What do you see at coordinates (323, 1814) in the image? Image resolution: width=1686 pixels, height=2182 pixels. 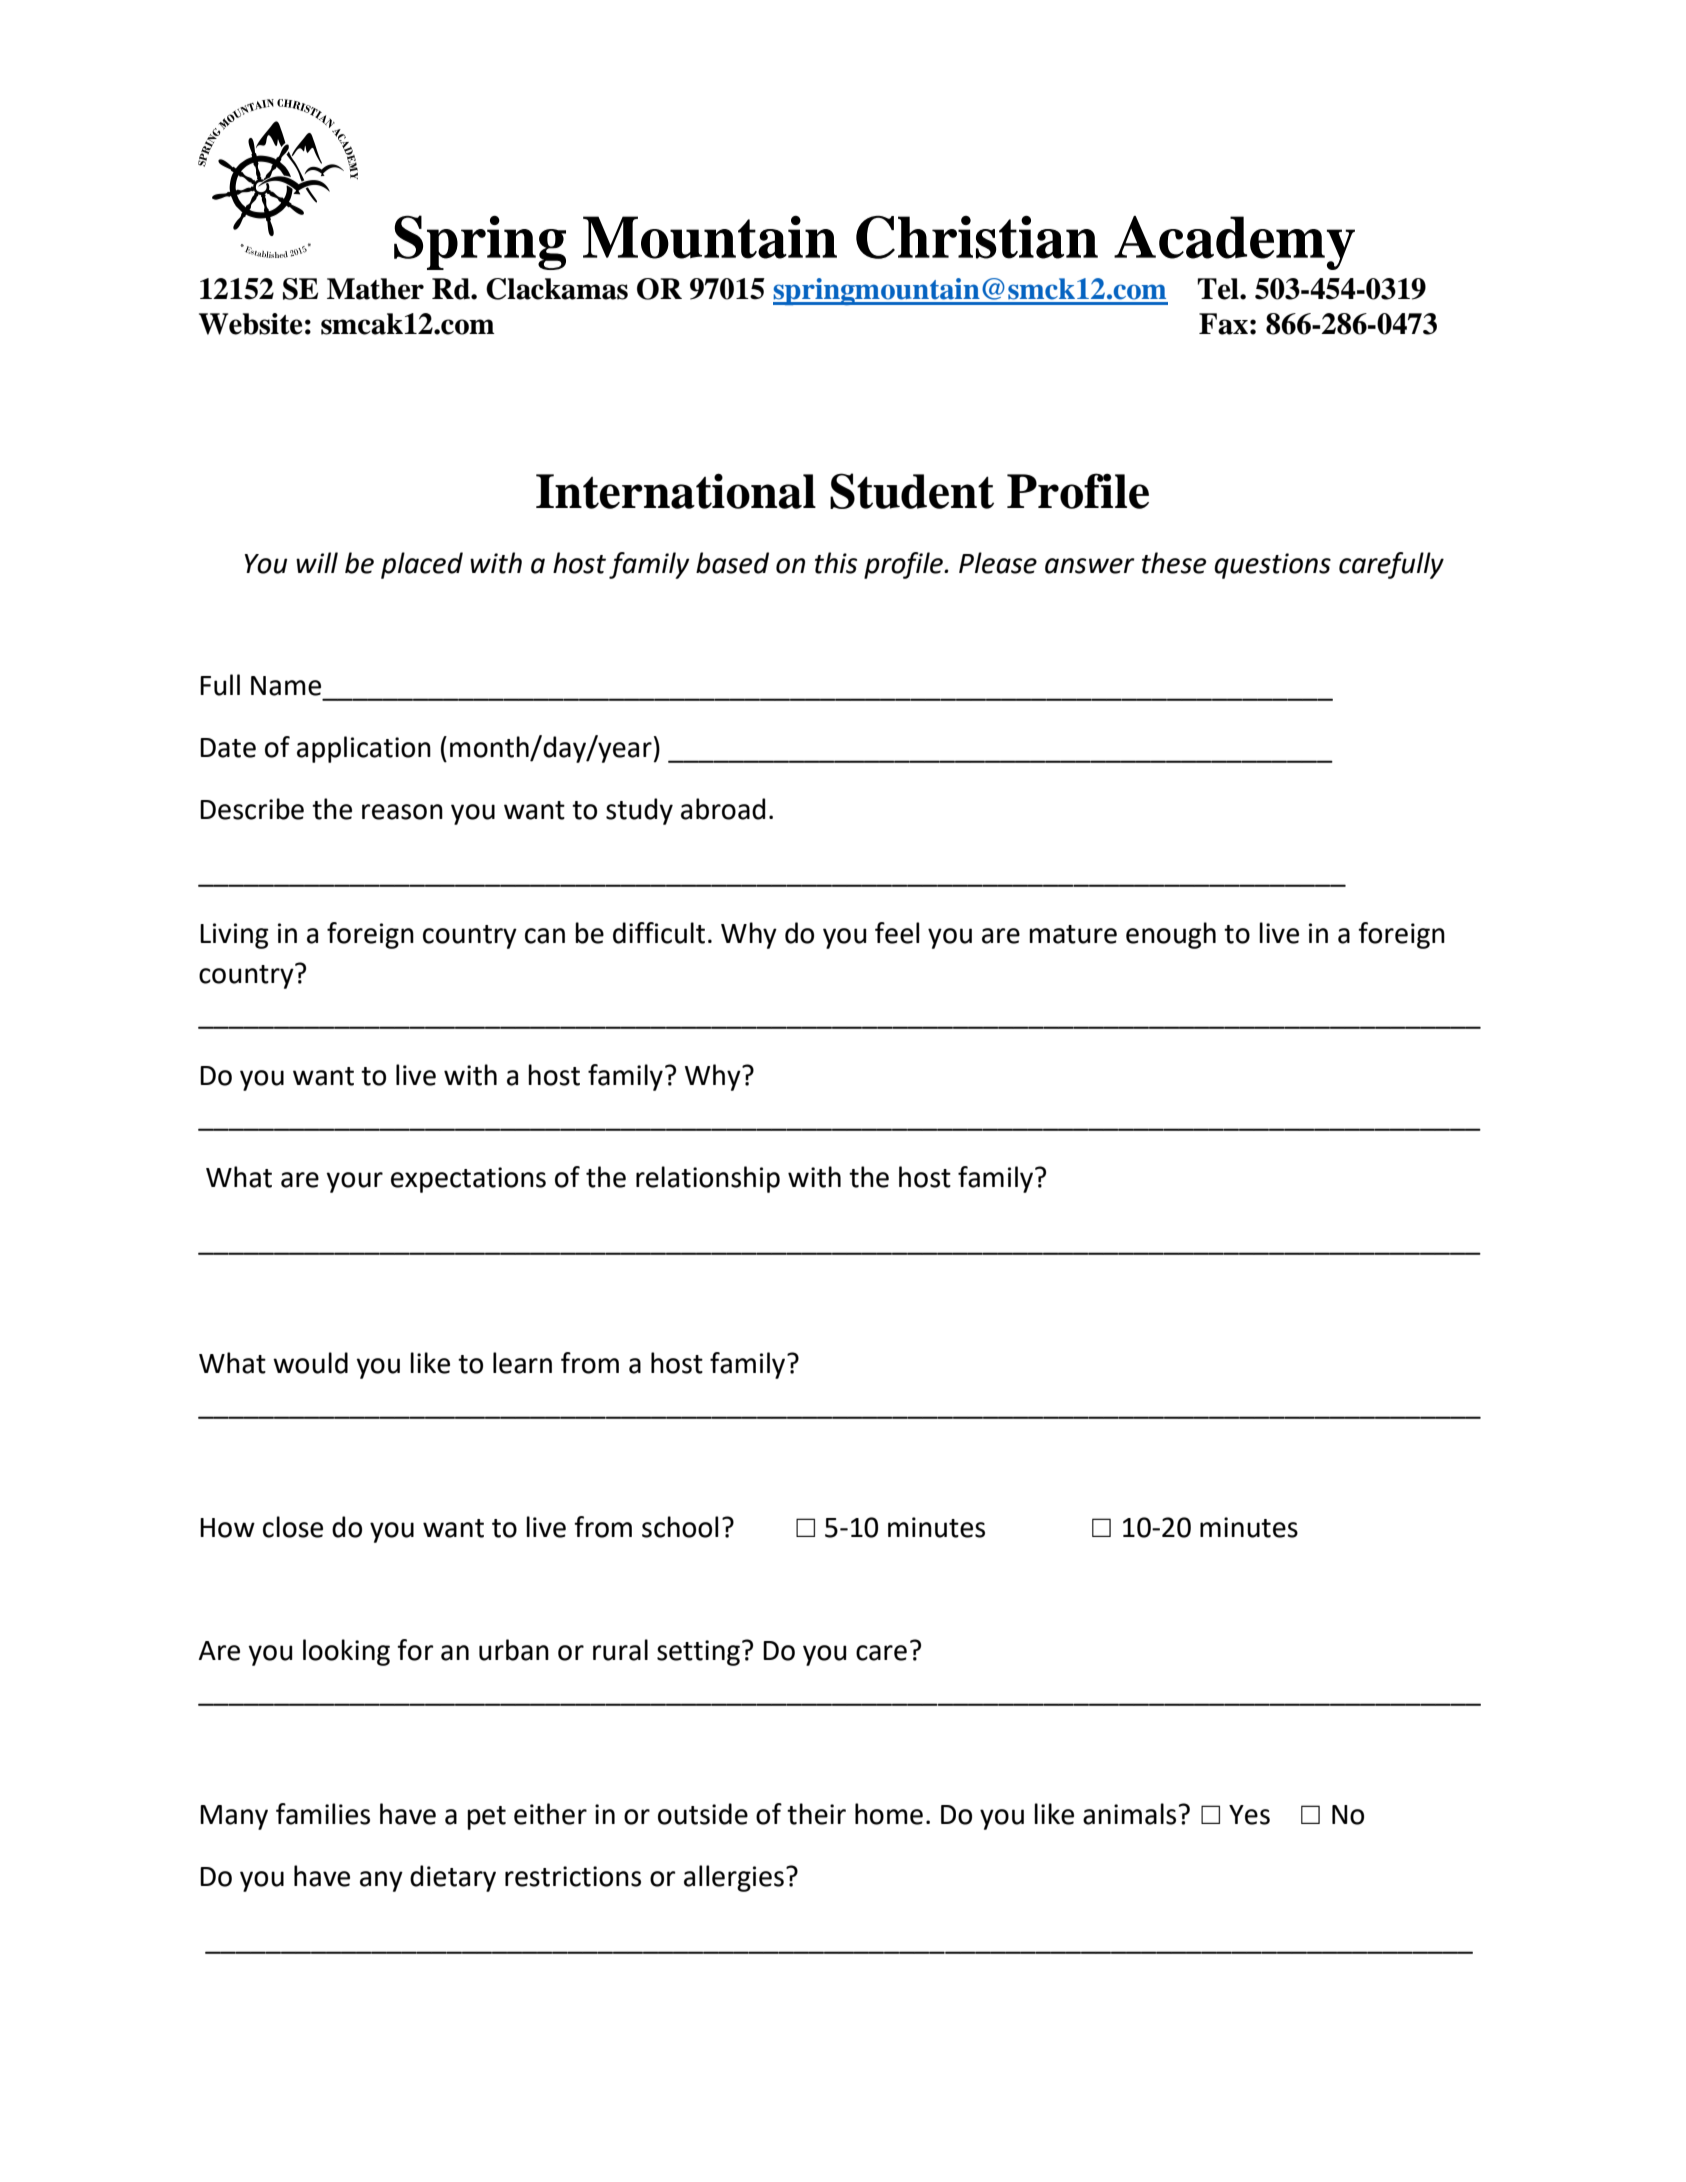 I see `families` at bounding box center [323, 1814].
